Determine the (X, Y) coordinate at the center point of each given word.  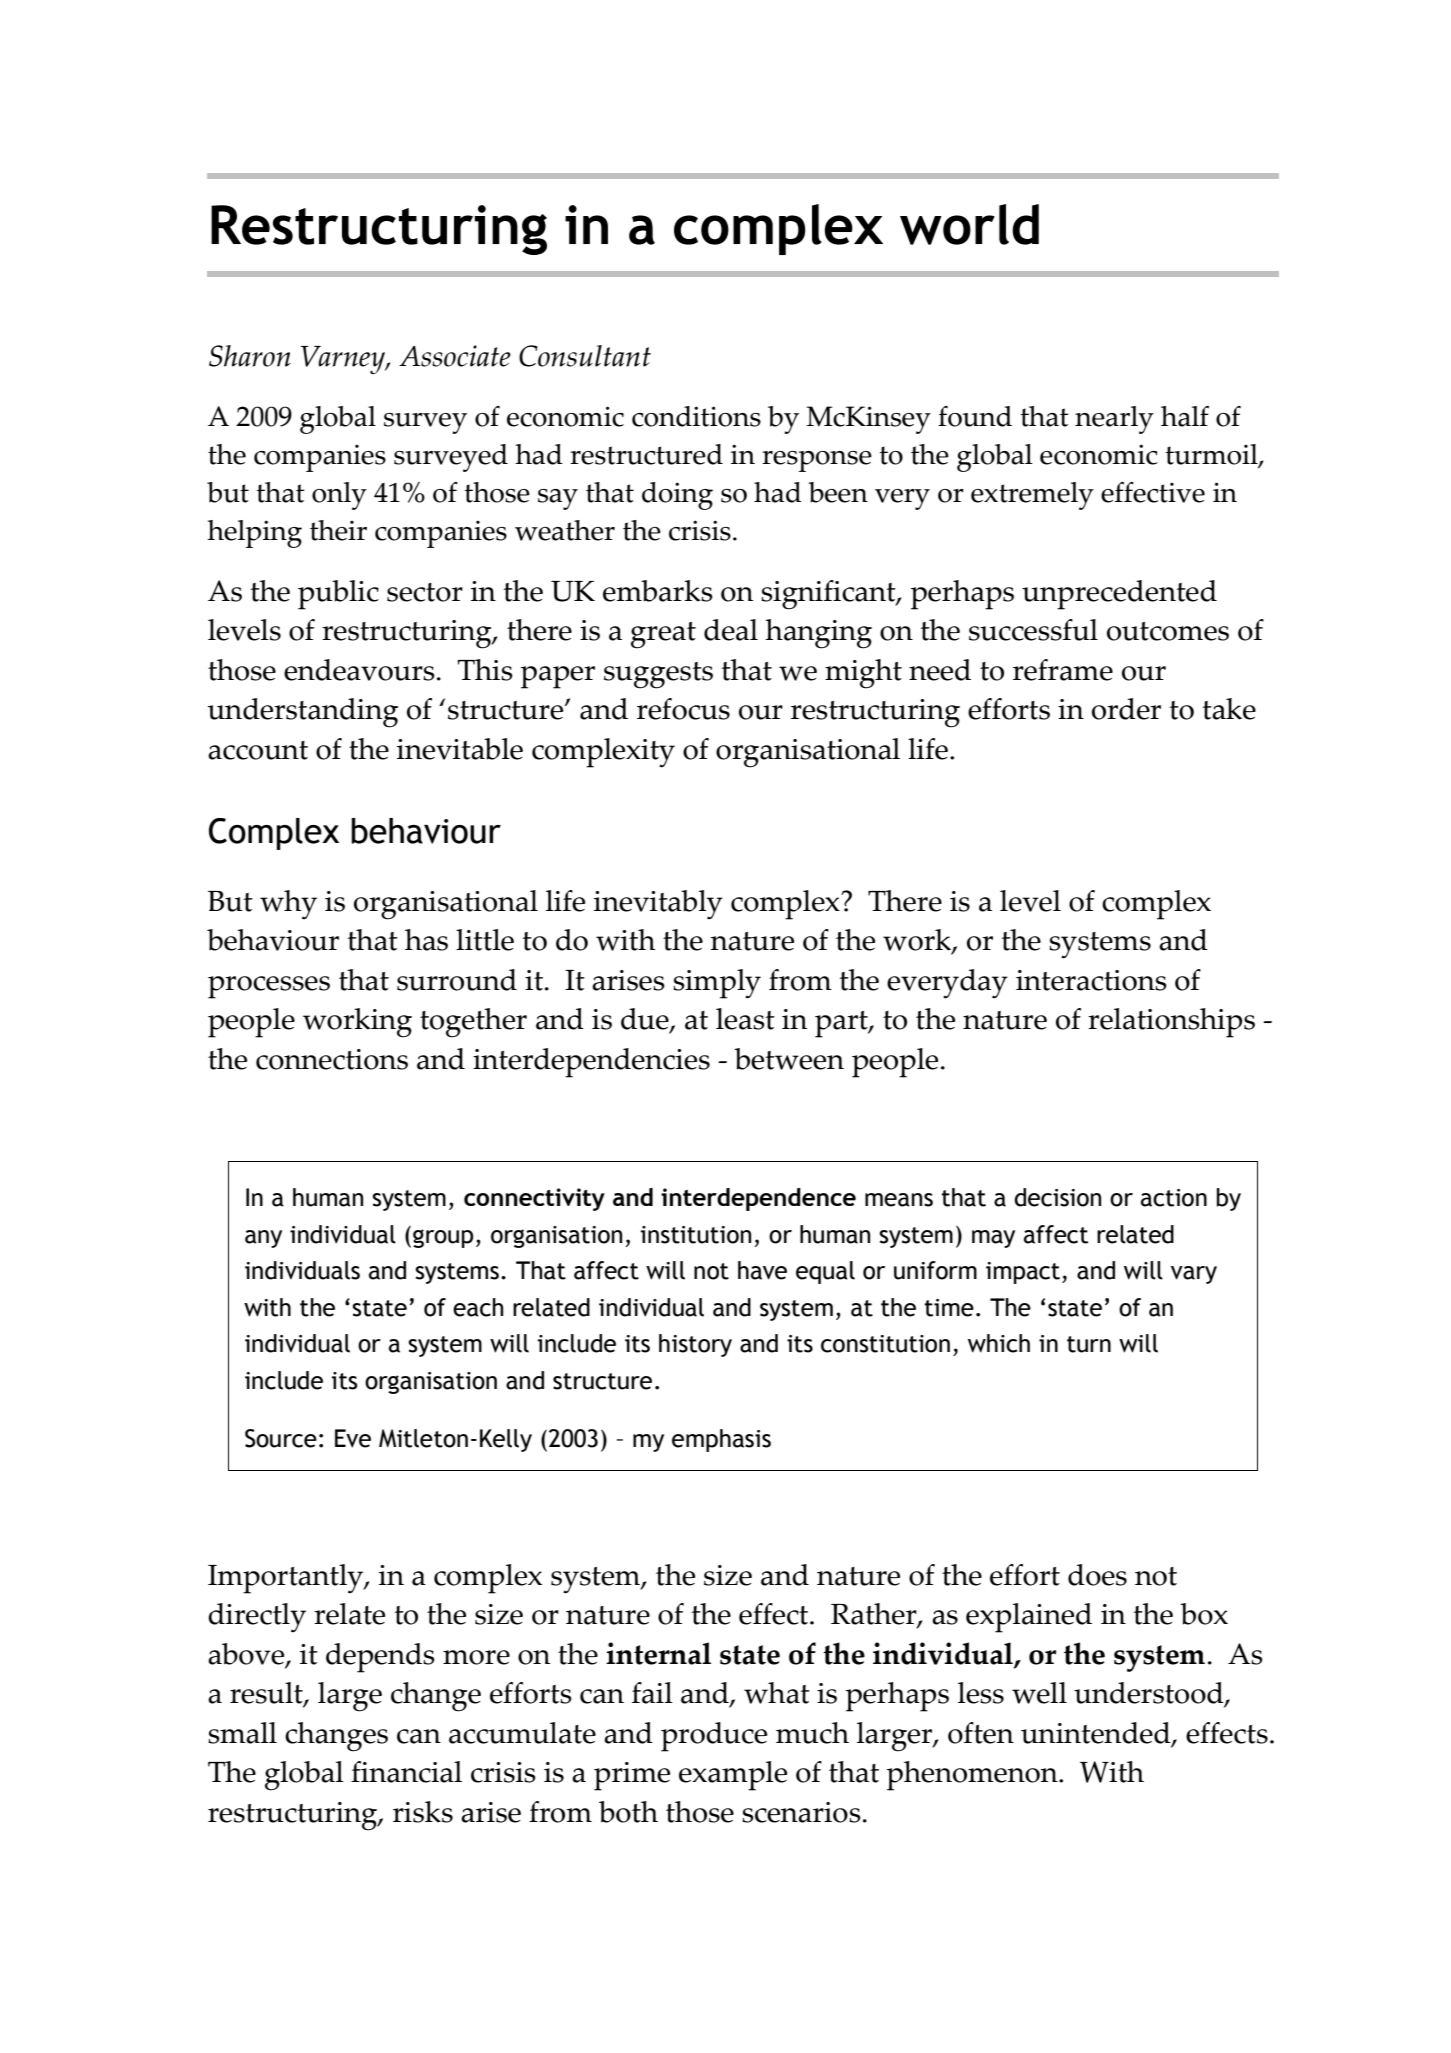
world (969, 224)
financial (406, 1772)
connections (332, 1059)
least (745, 1019)
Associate (455, 356)
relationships (1171, 1023)
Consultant (585, 356)
